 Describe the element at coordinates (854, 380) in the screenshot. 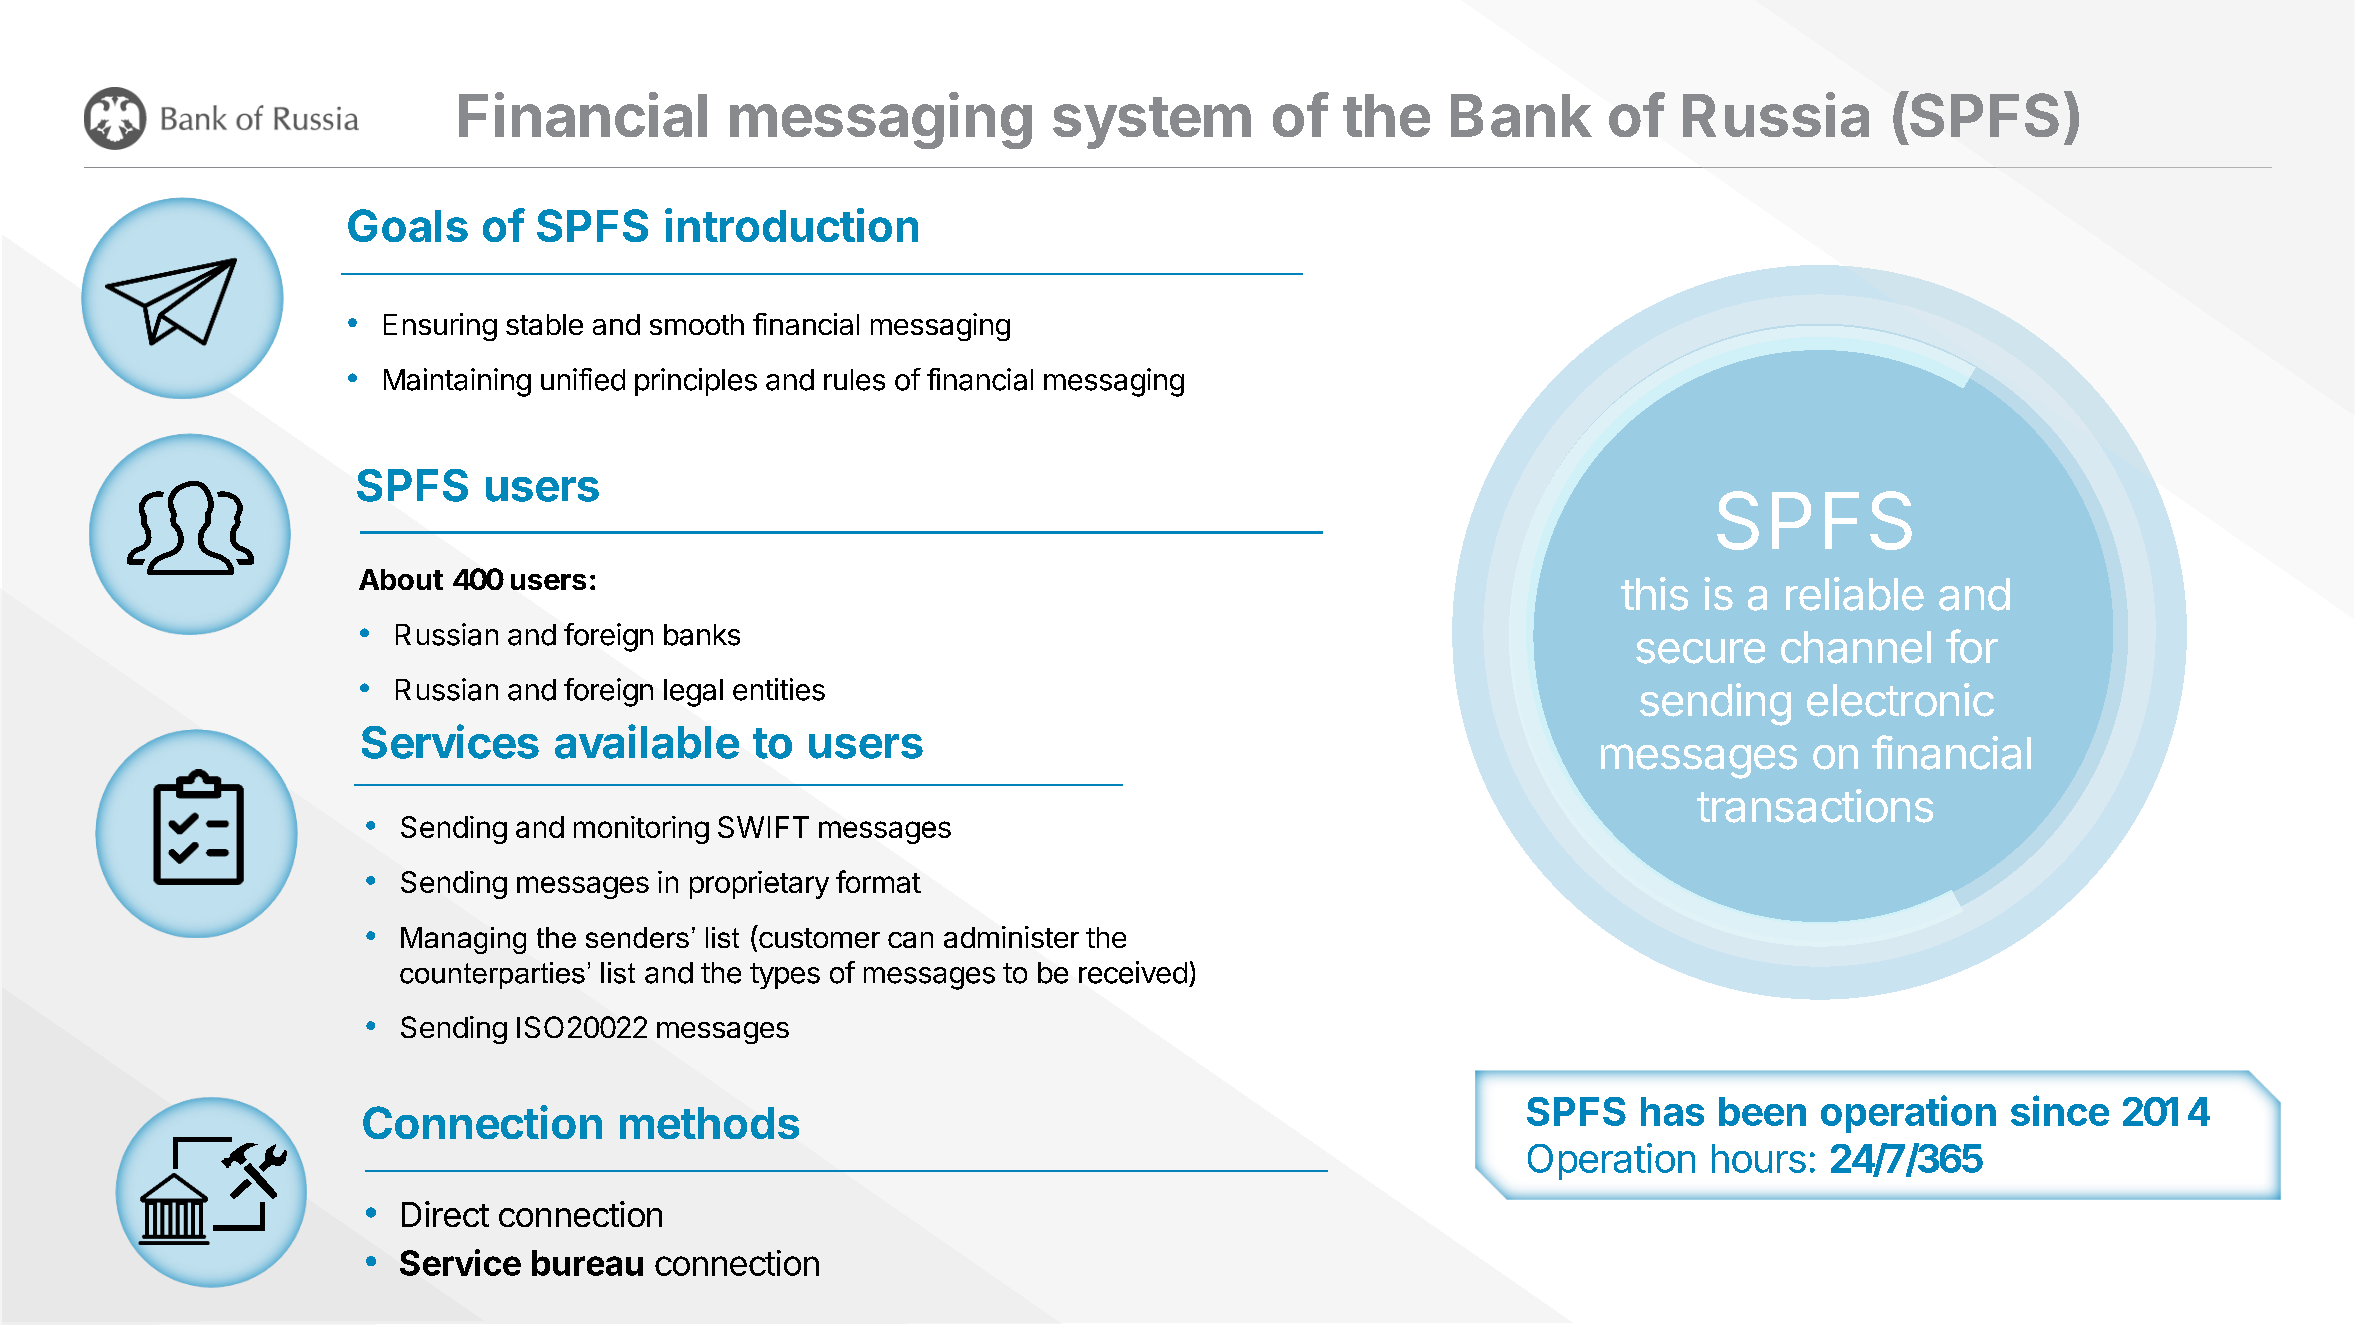

I see `rules` at that location.
